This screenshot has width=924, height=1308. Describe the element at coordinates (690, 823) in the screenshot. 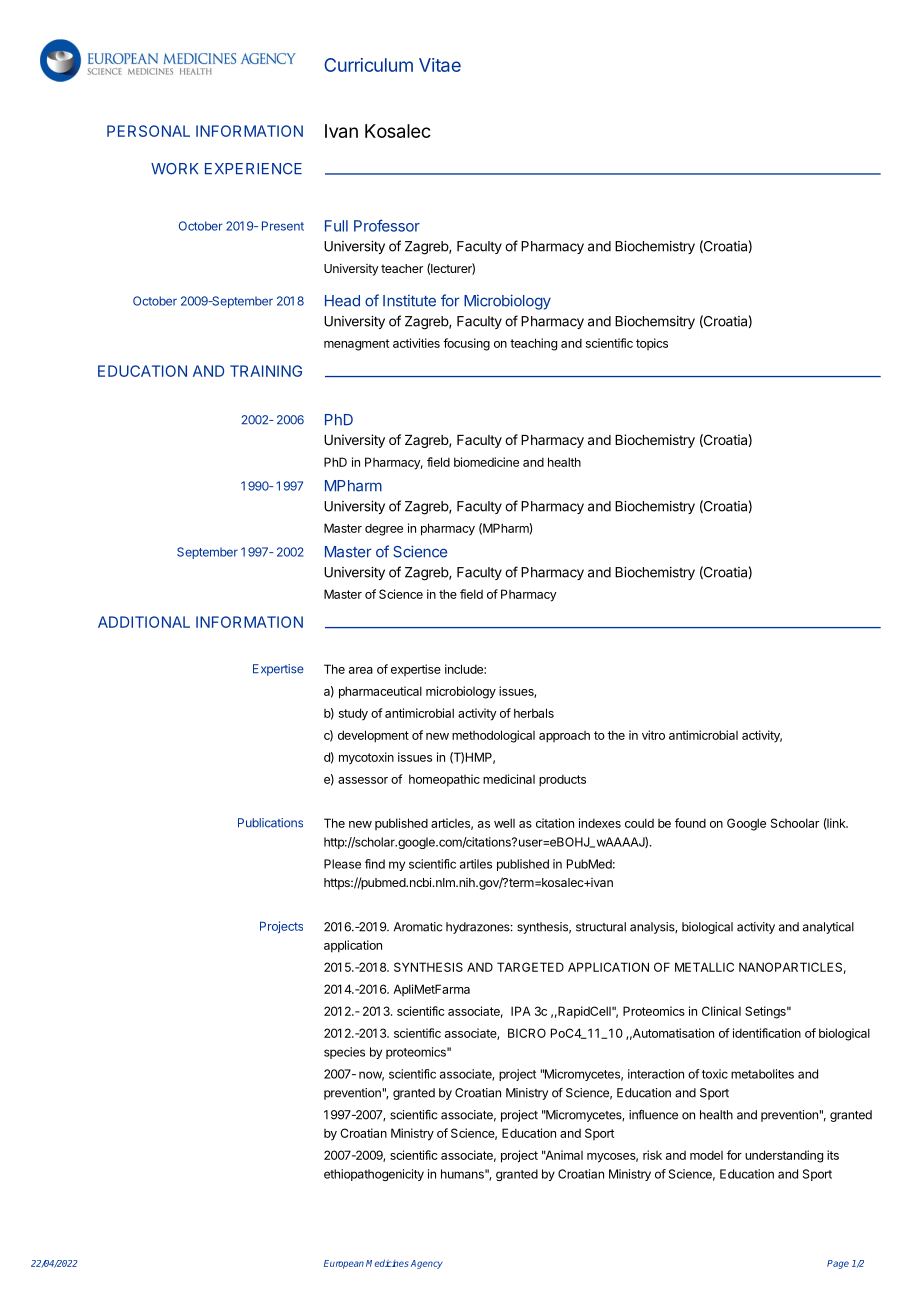

I see `found` at that location.
